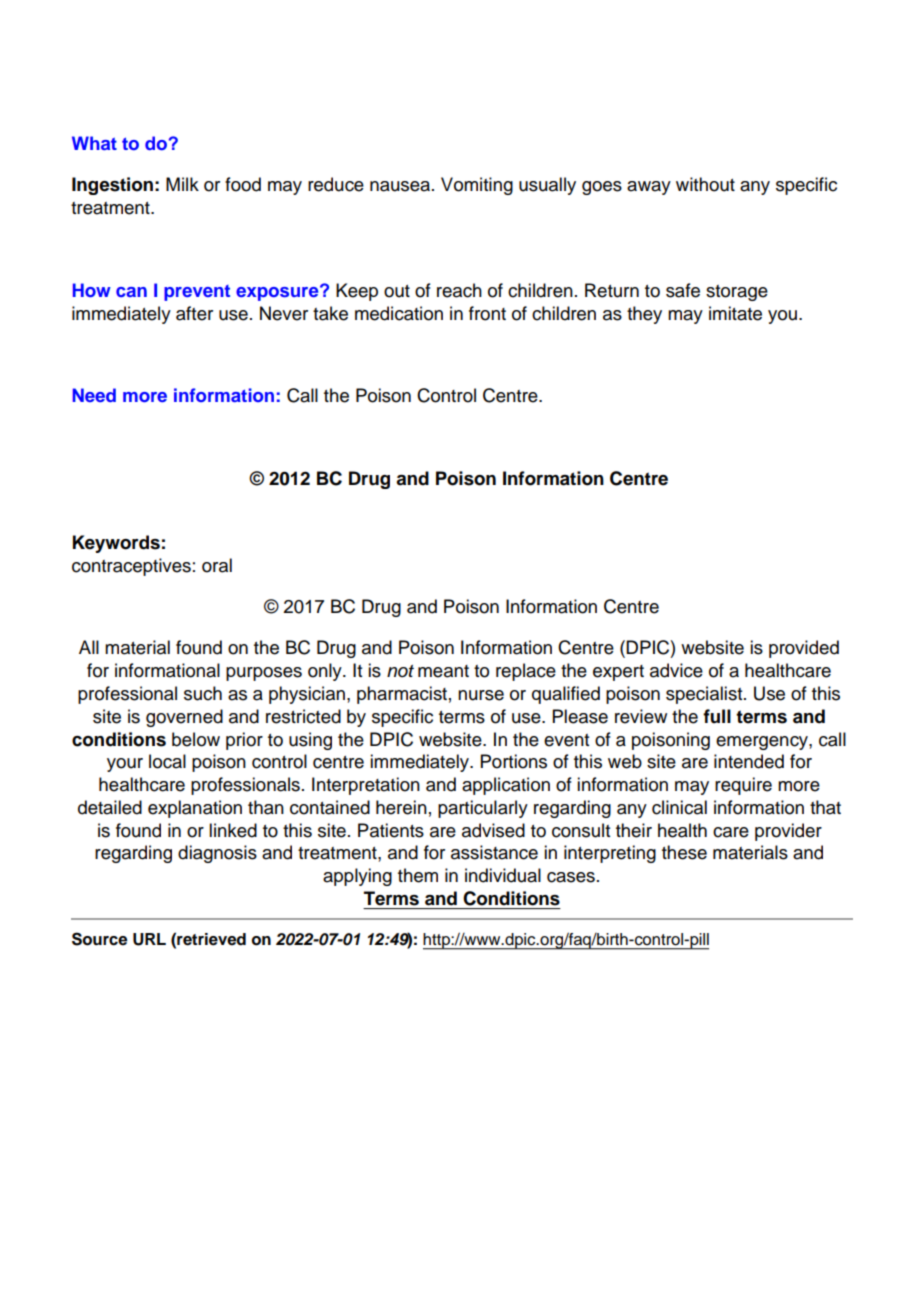 The width and height of the screenshot is (924, 1308). Describe the element at coordinates (149, 939) in the screenshot. I see `URL` at that location.
